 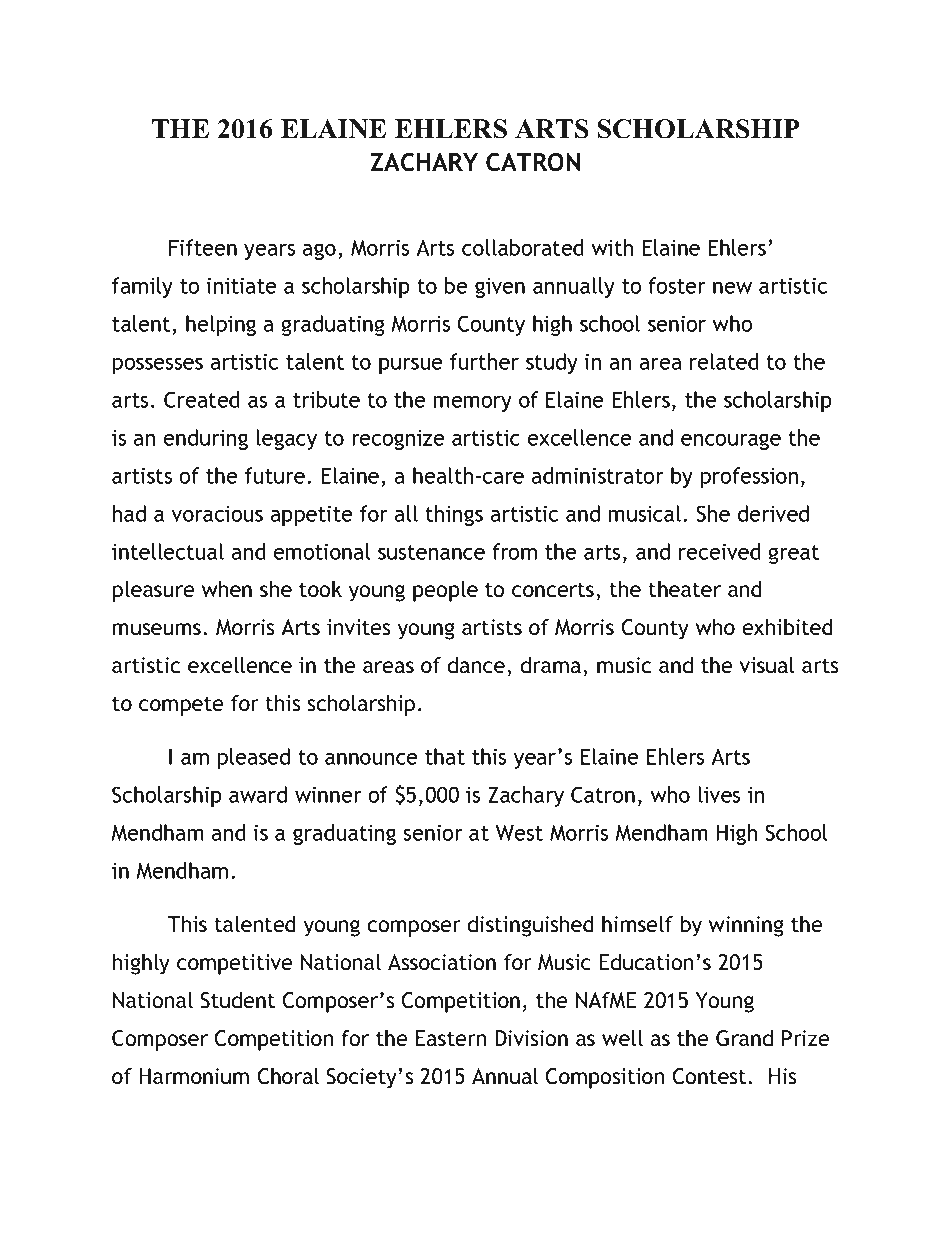 I want to click on lives, so click(x=719, y=794).
